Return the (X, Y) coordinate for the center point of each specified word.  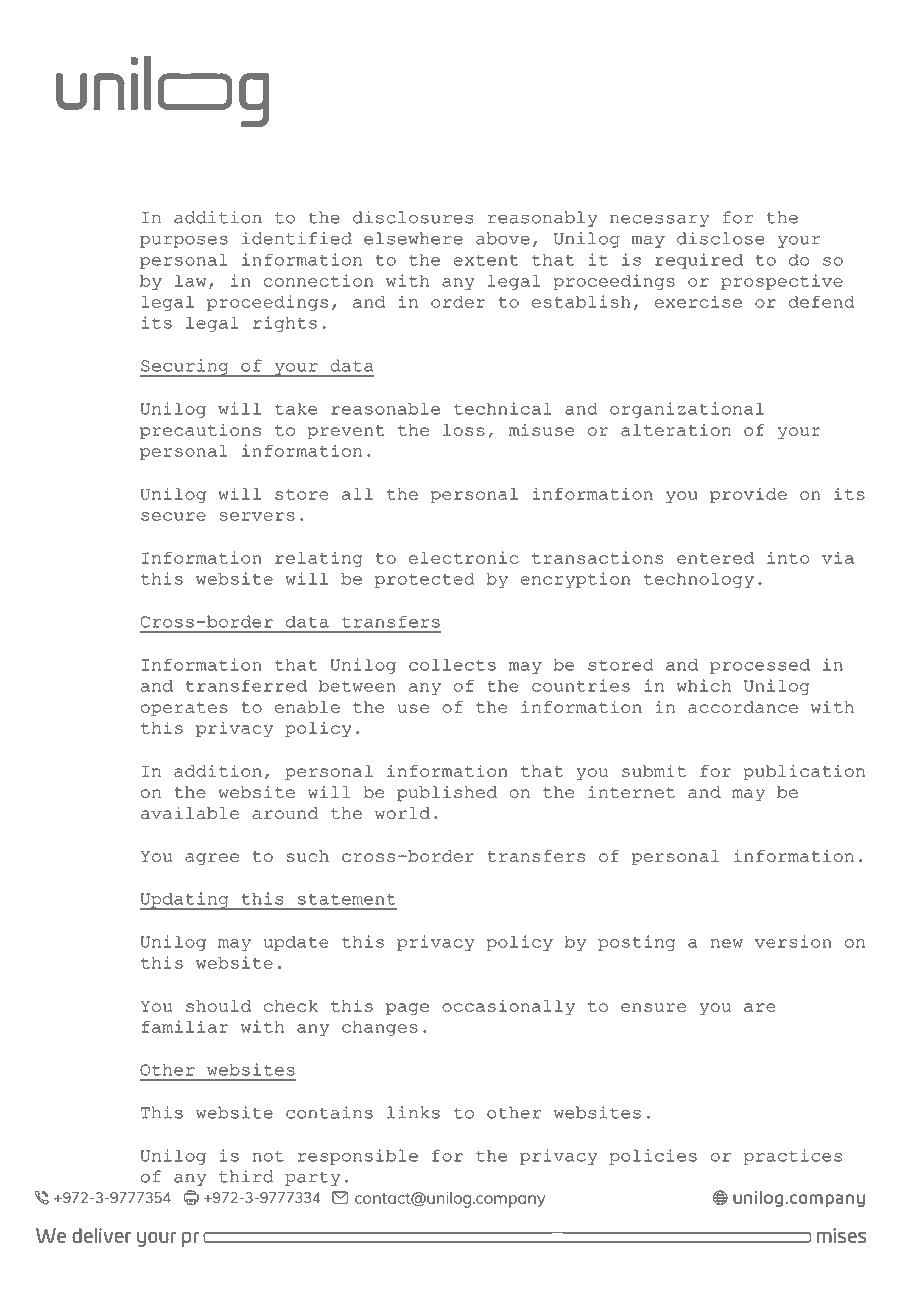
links (413, 1112)
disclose (721, 238)
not (268, 1156)
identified (297, 238)
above (503, 238)
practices (792, 1157)
